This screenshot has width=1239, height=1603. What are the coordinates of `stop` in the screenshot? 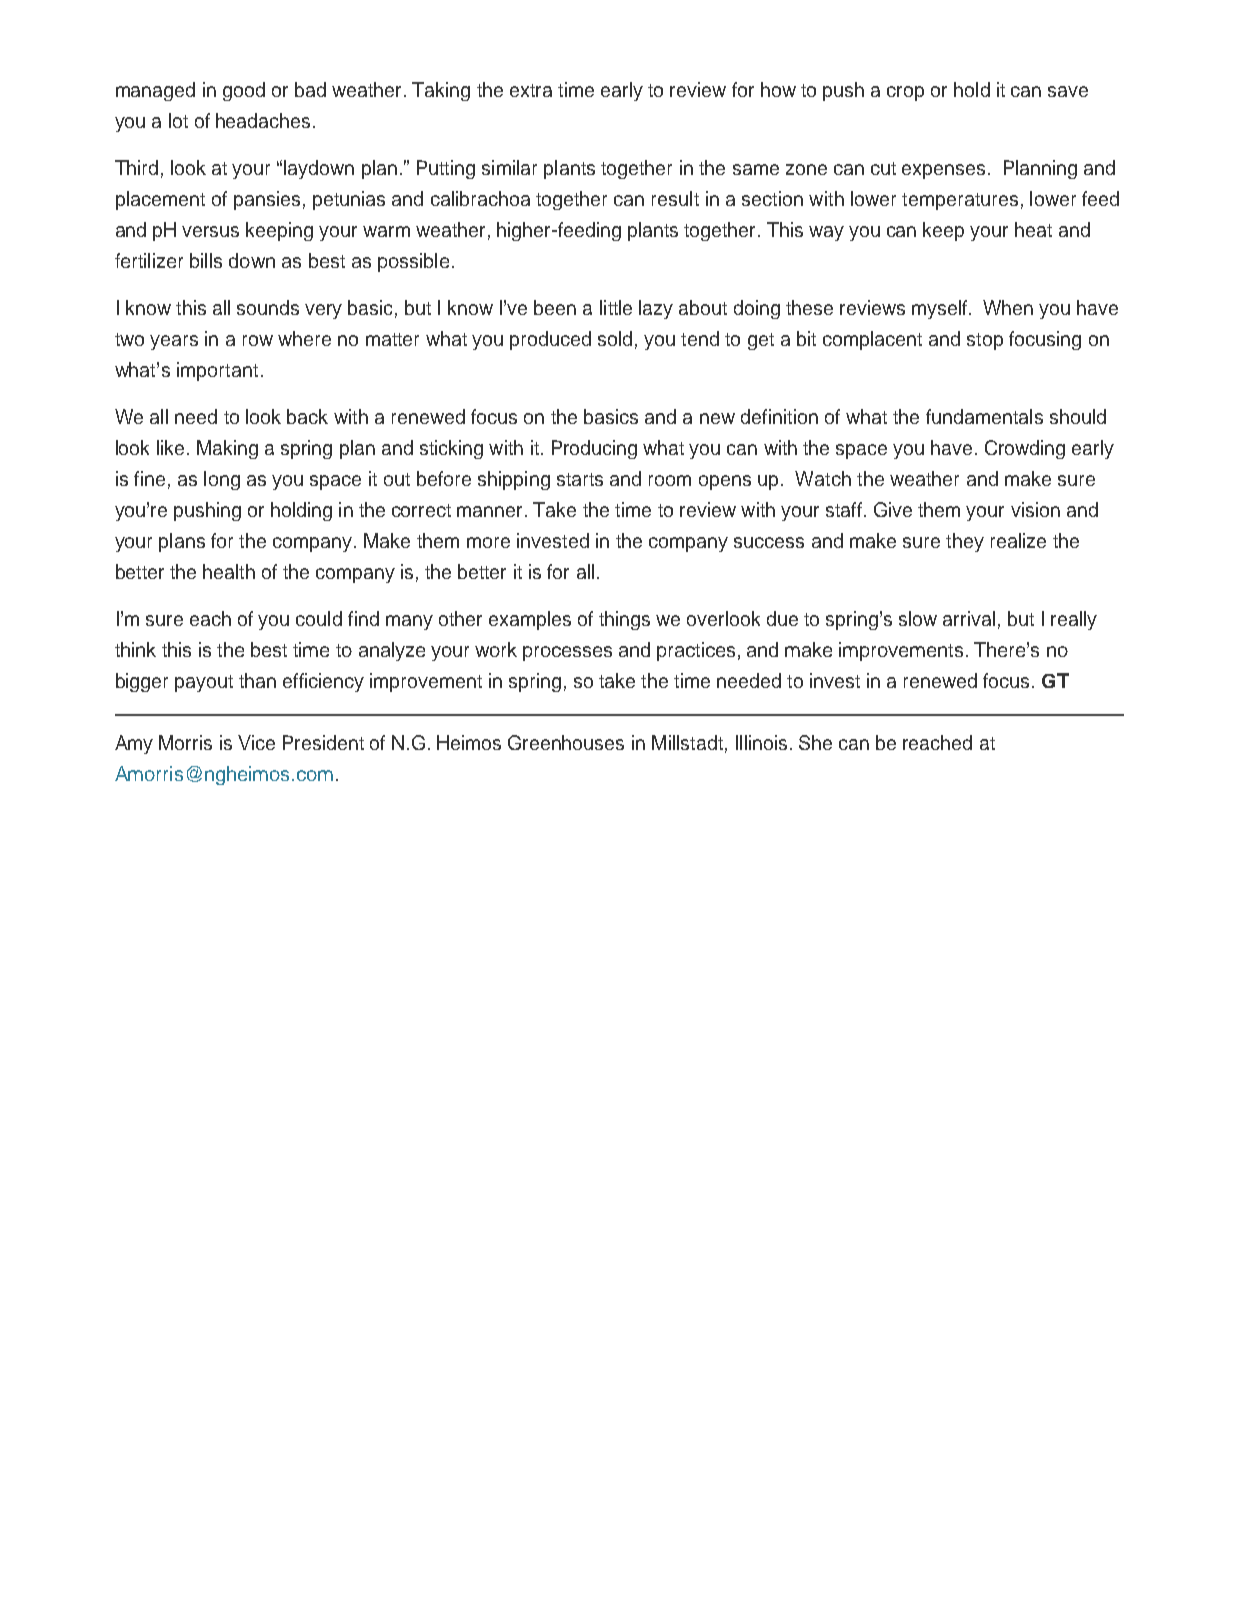 It's located at (985, 341).
